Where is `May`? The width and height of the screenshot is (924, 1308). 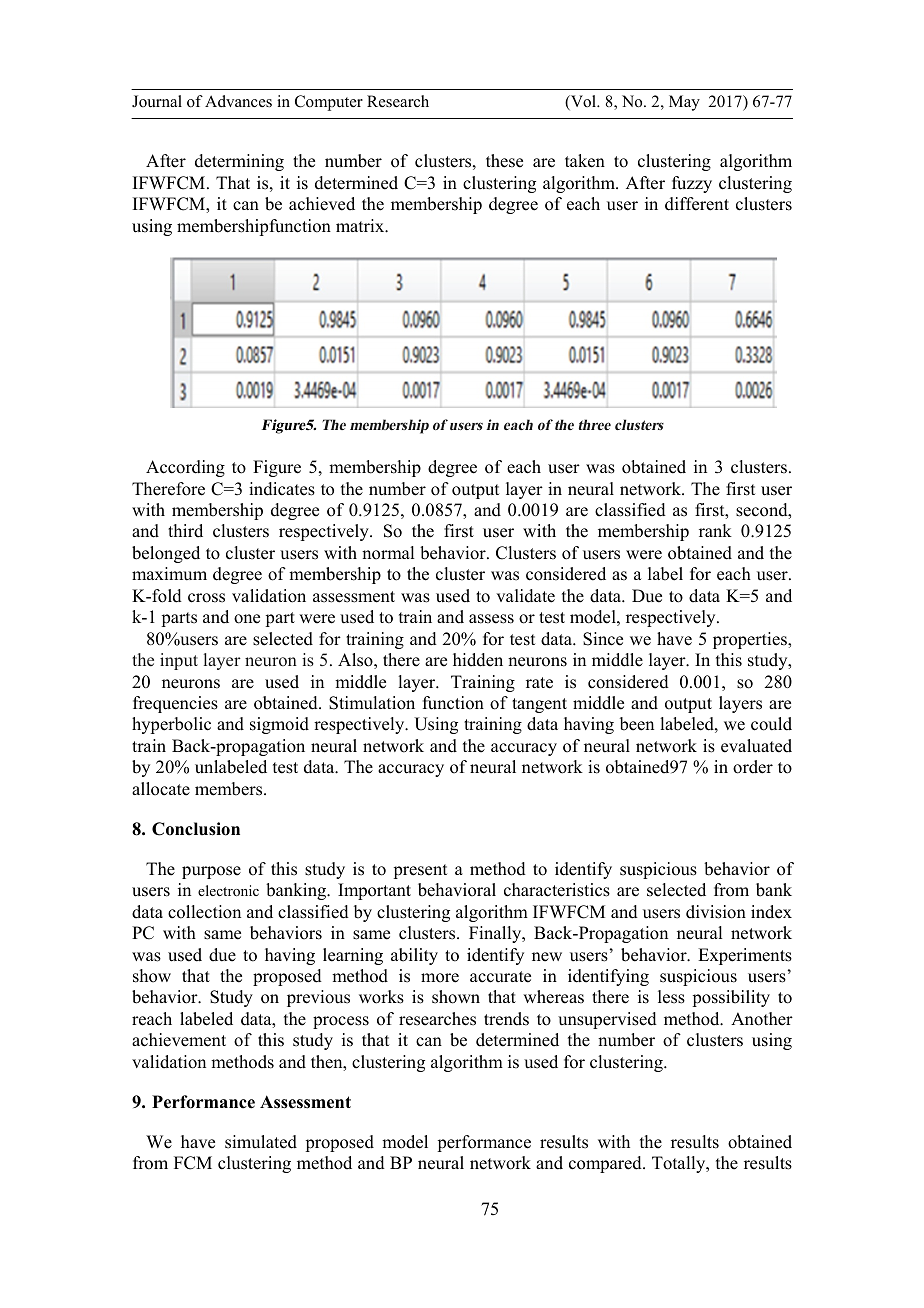 May is located at coordinates (684, 103).
